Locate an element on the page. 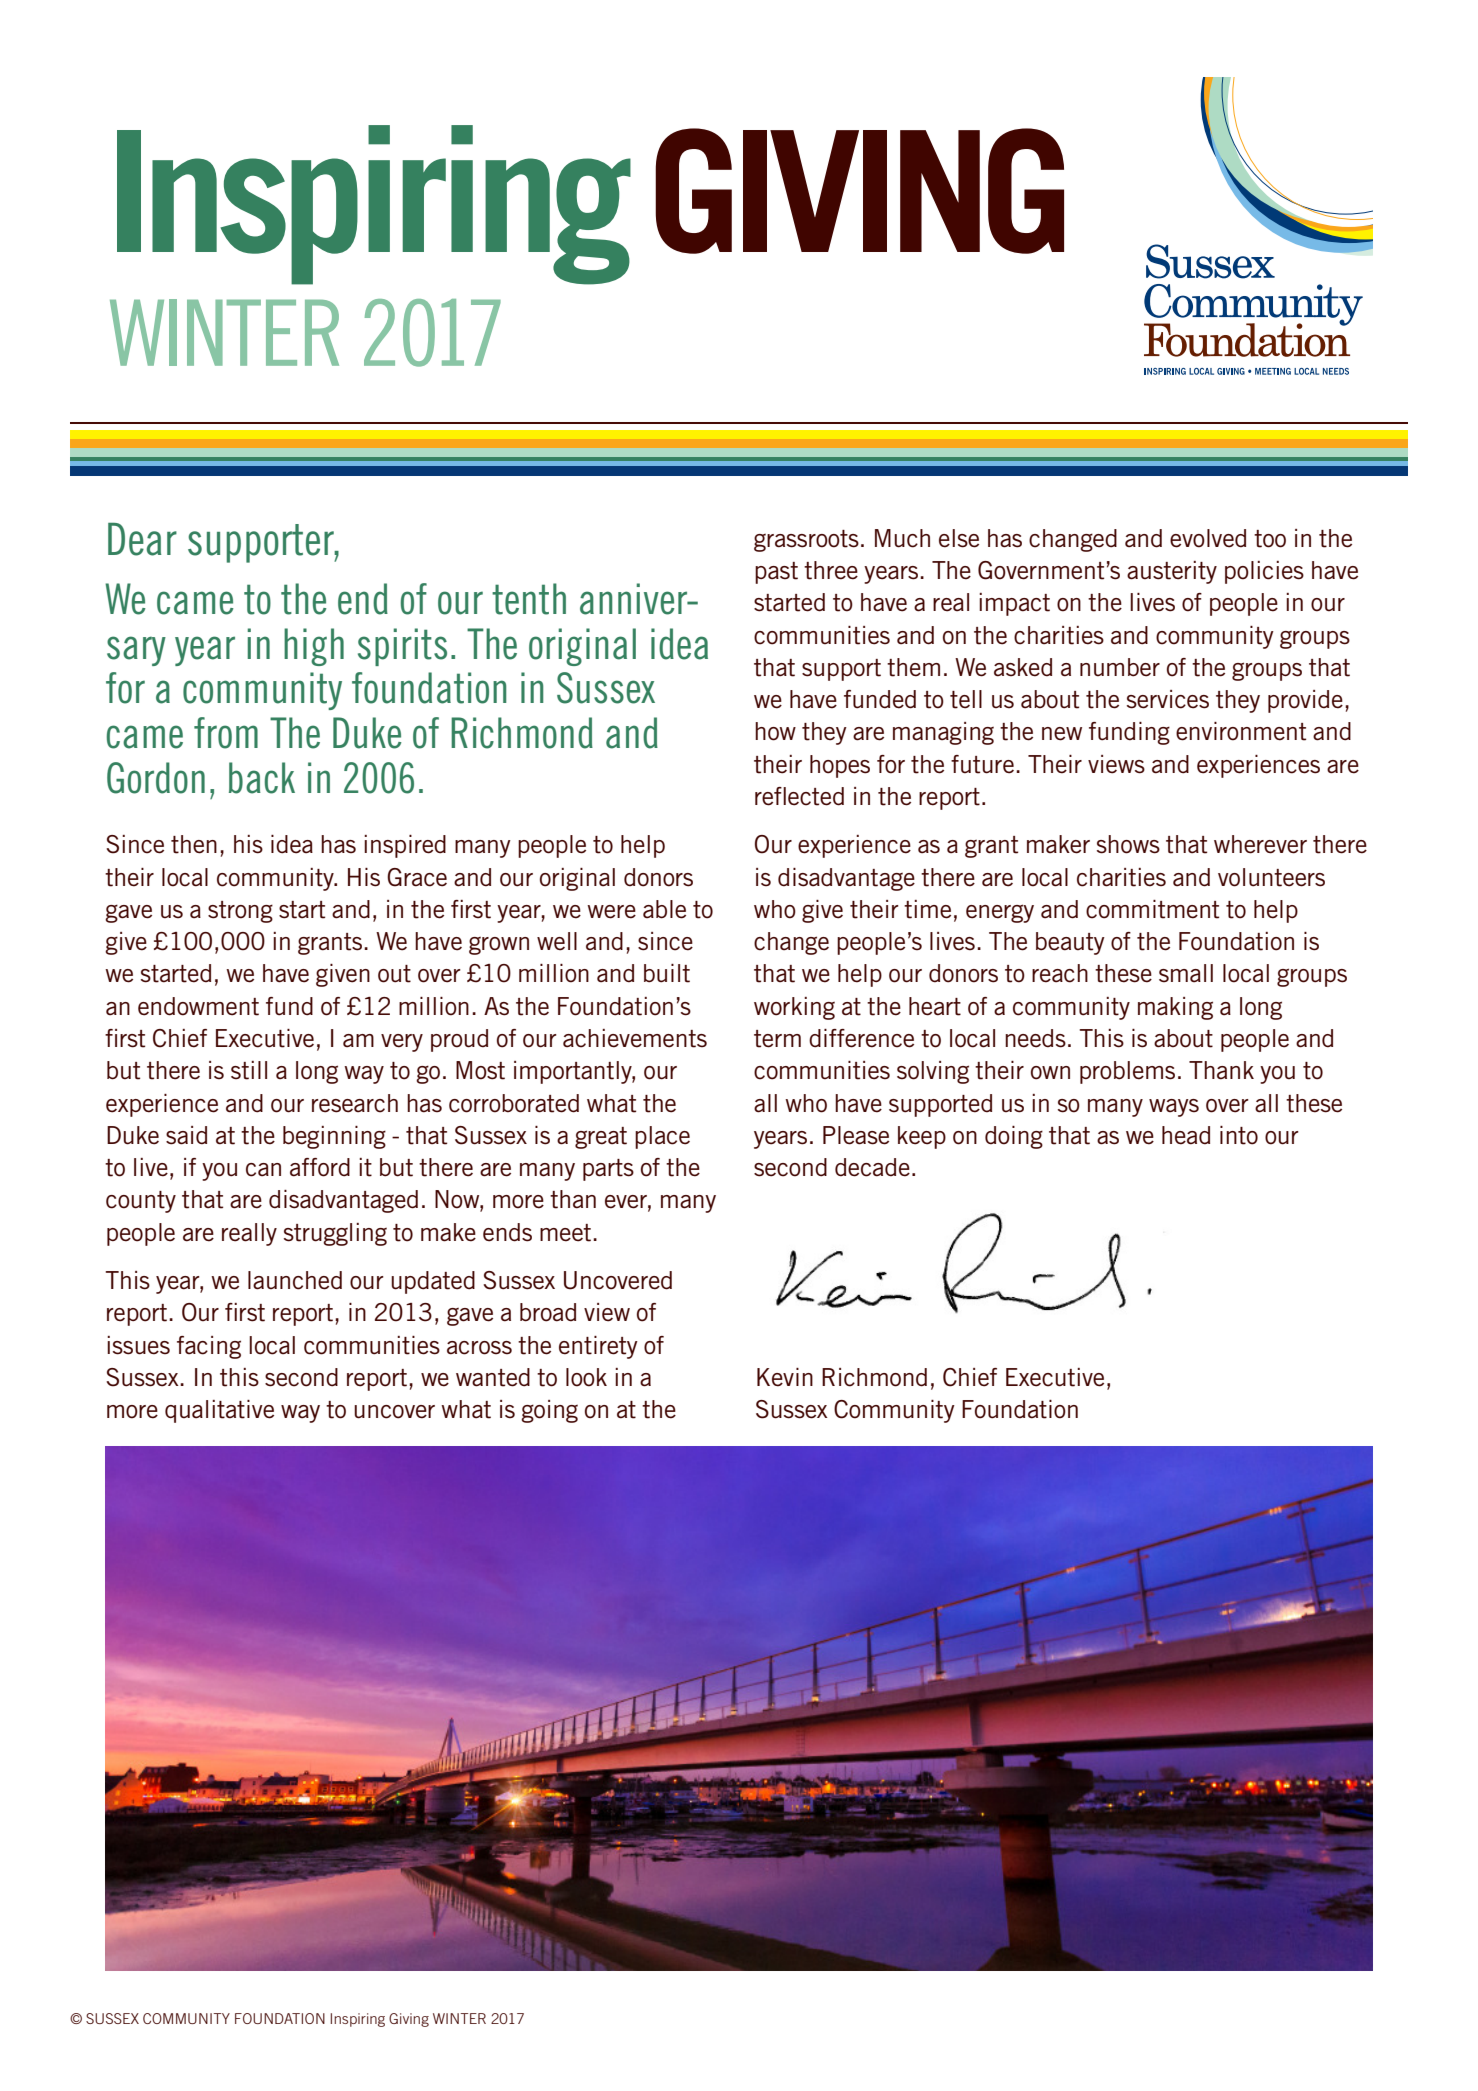 This image has height=2091, width=1478. austerity is located at coordinates (1172, 572).
